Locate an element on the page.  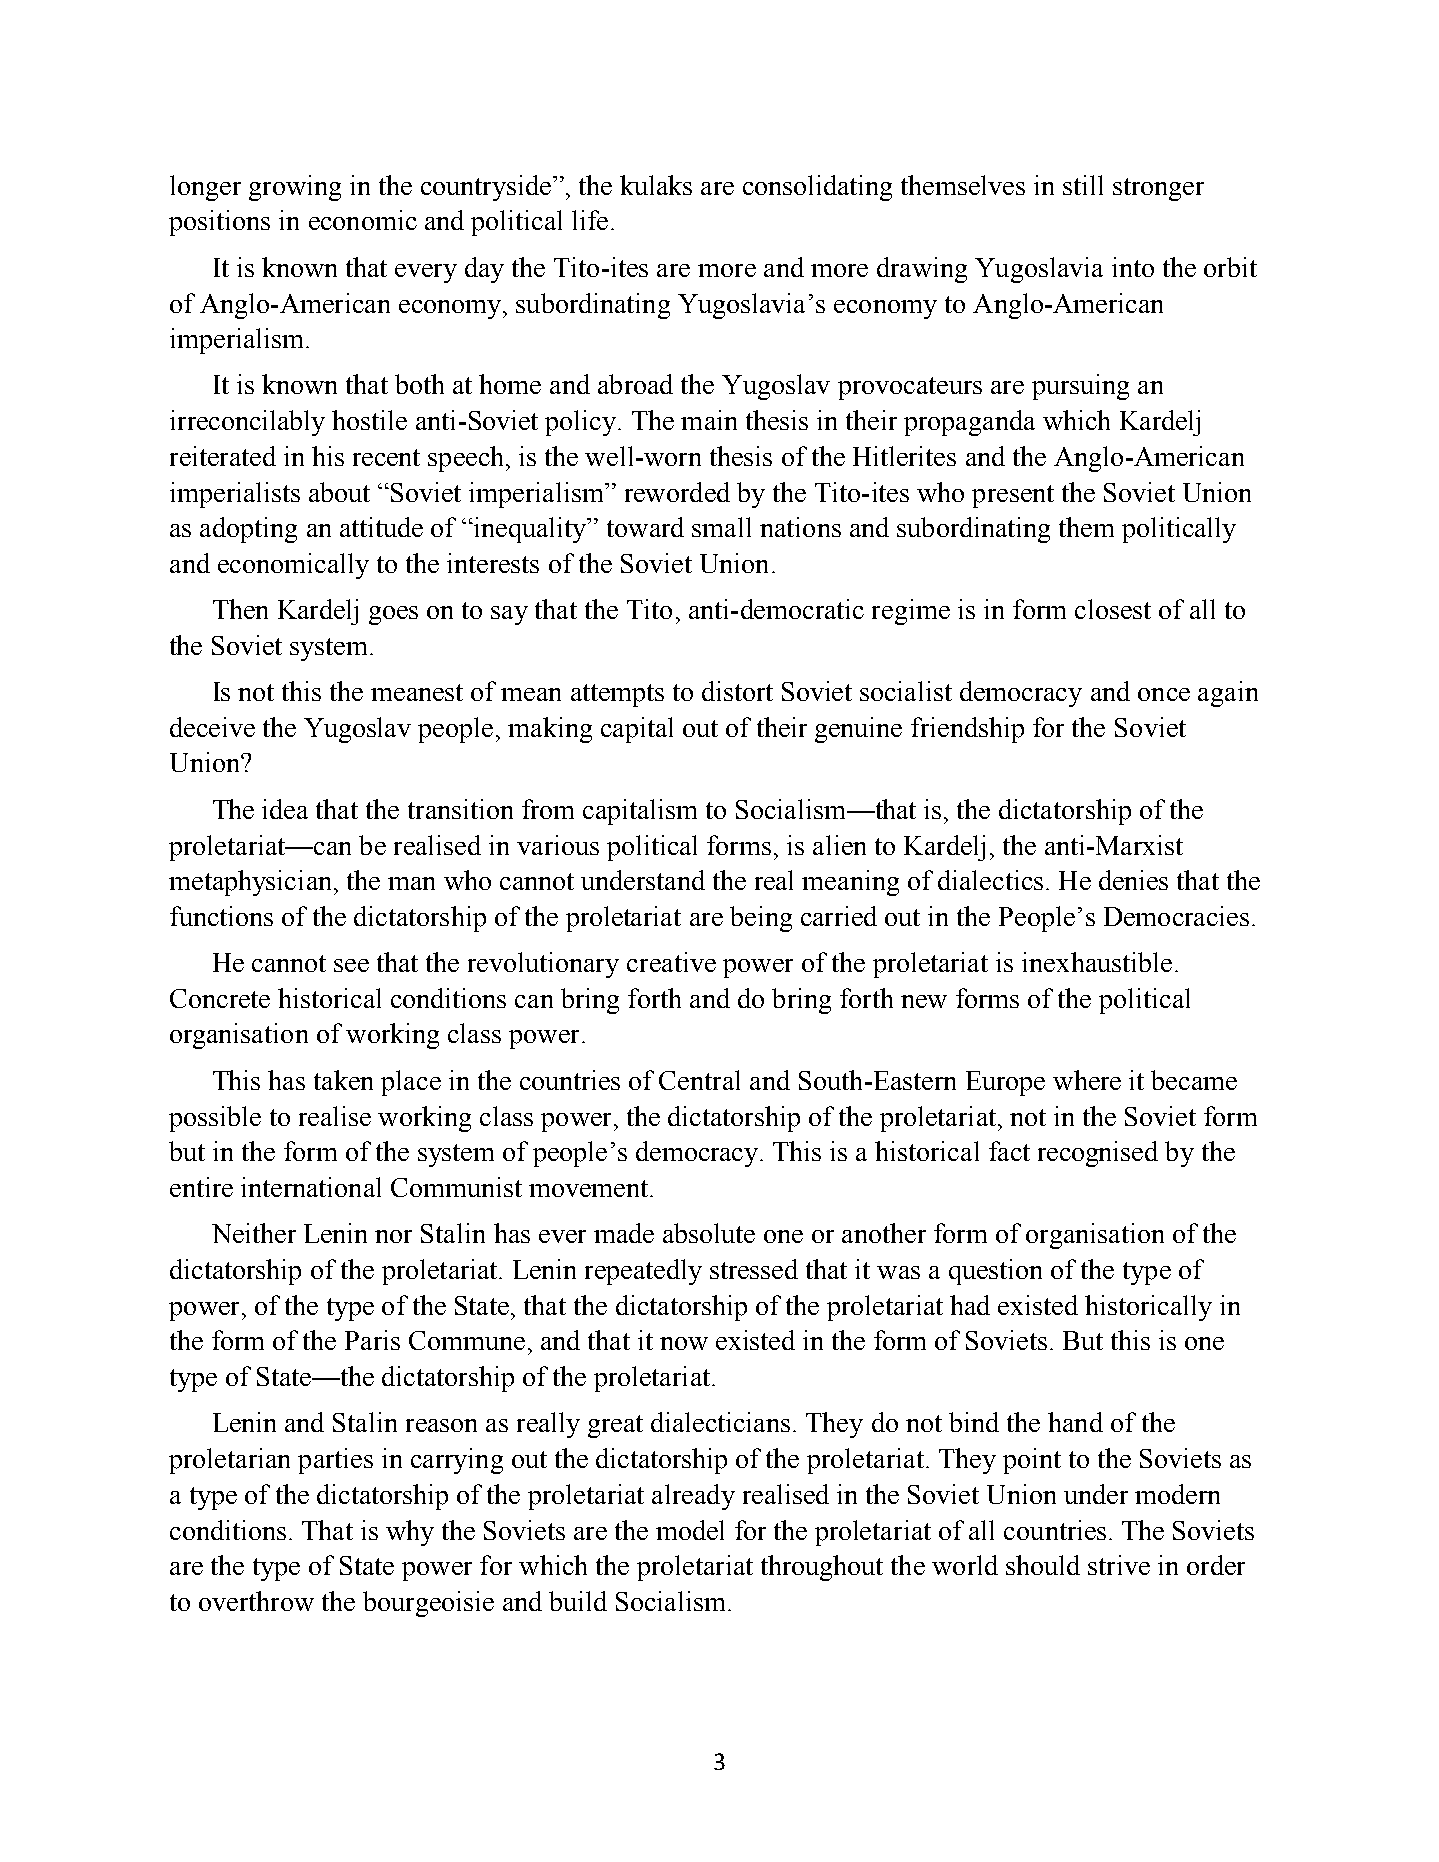
overthrow is located at coordinates (256, 1601).
